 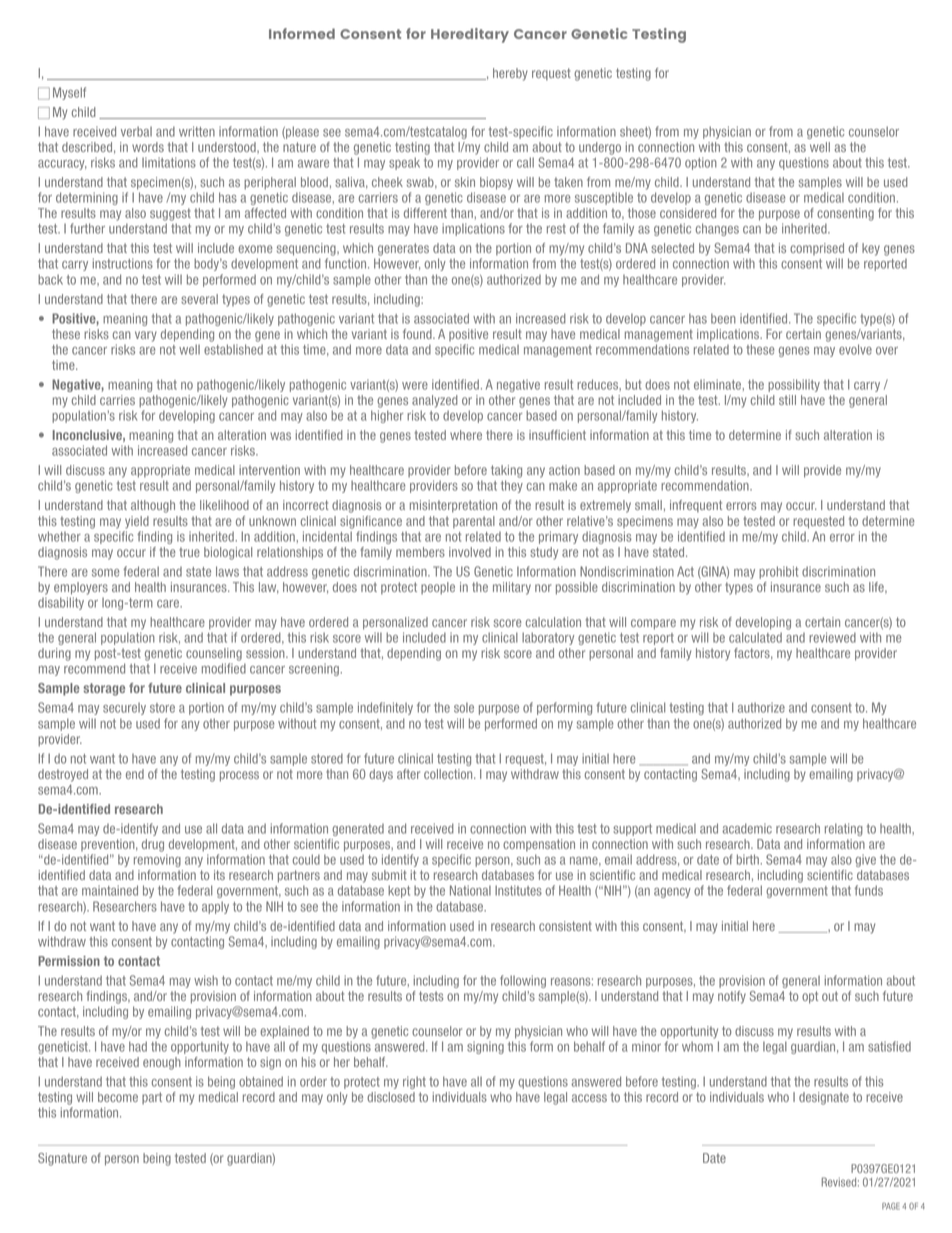 I want to click on become, so click(x=118, y=1097).
